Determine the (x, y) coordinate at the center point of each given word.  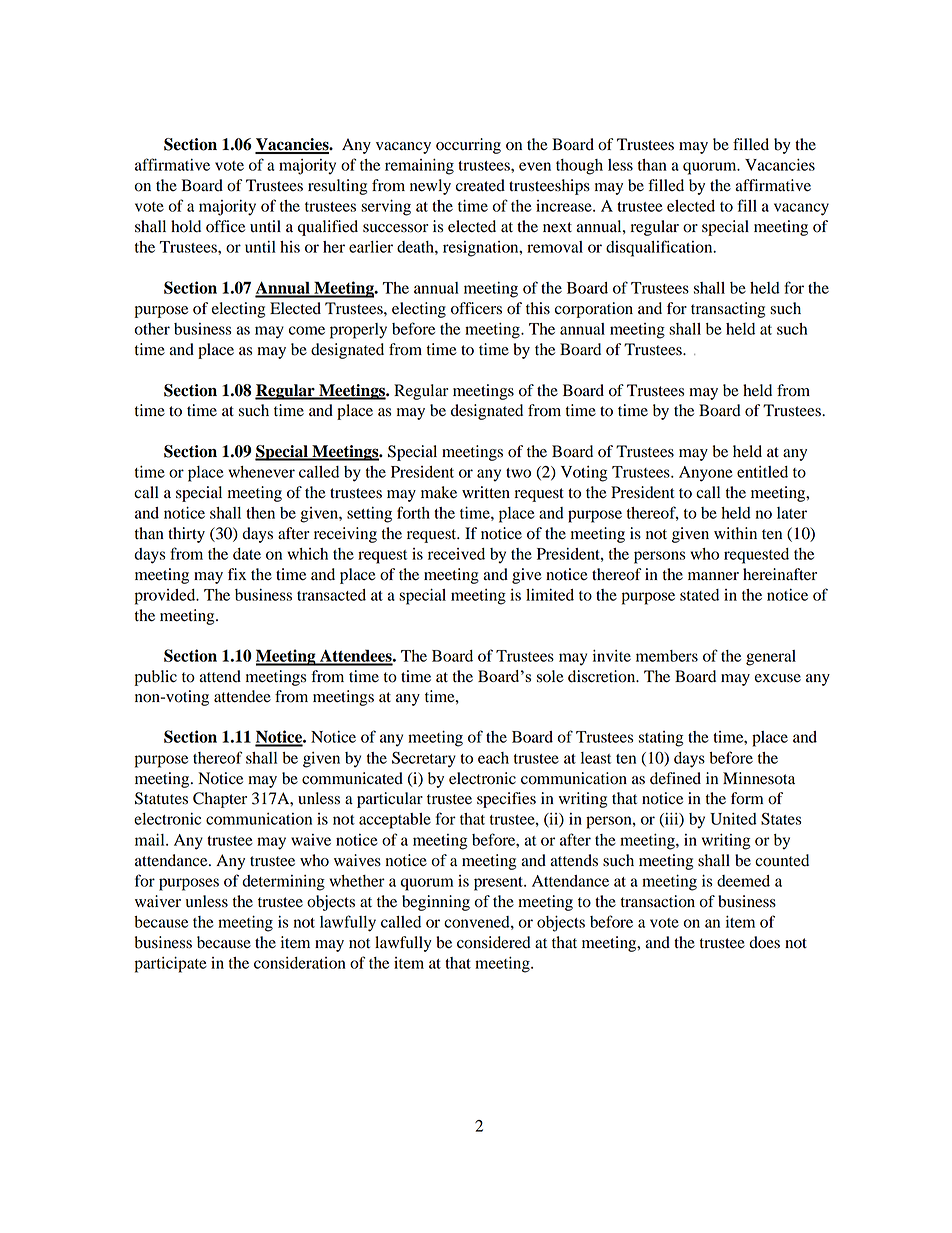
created (480, 185)
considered (494, 942)
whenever (261, 472)
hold (186, 226)
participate (171, 965)
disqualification (660, 248)
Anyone (706, 474)
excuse (778, 678)
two (518, 473)
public (155, 678)
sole (550, 676)
